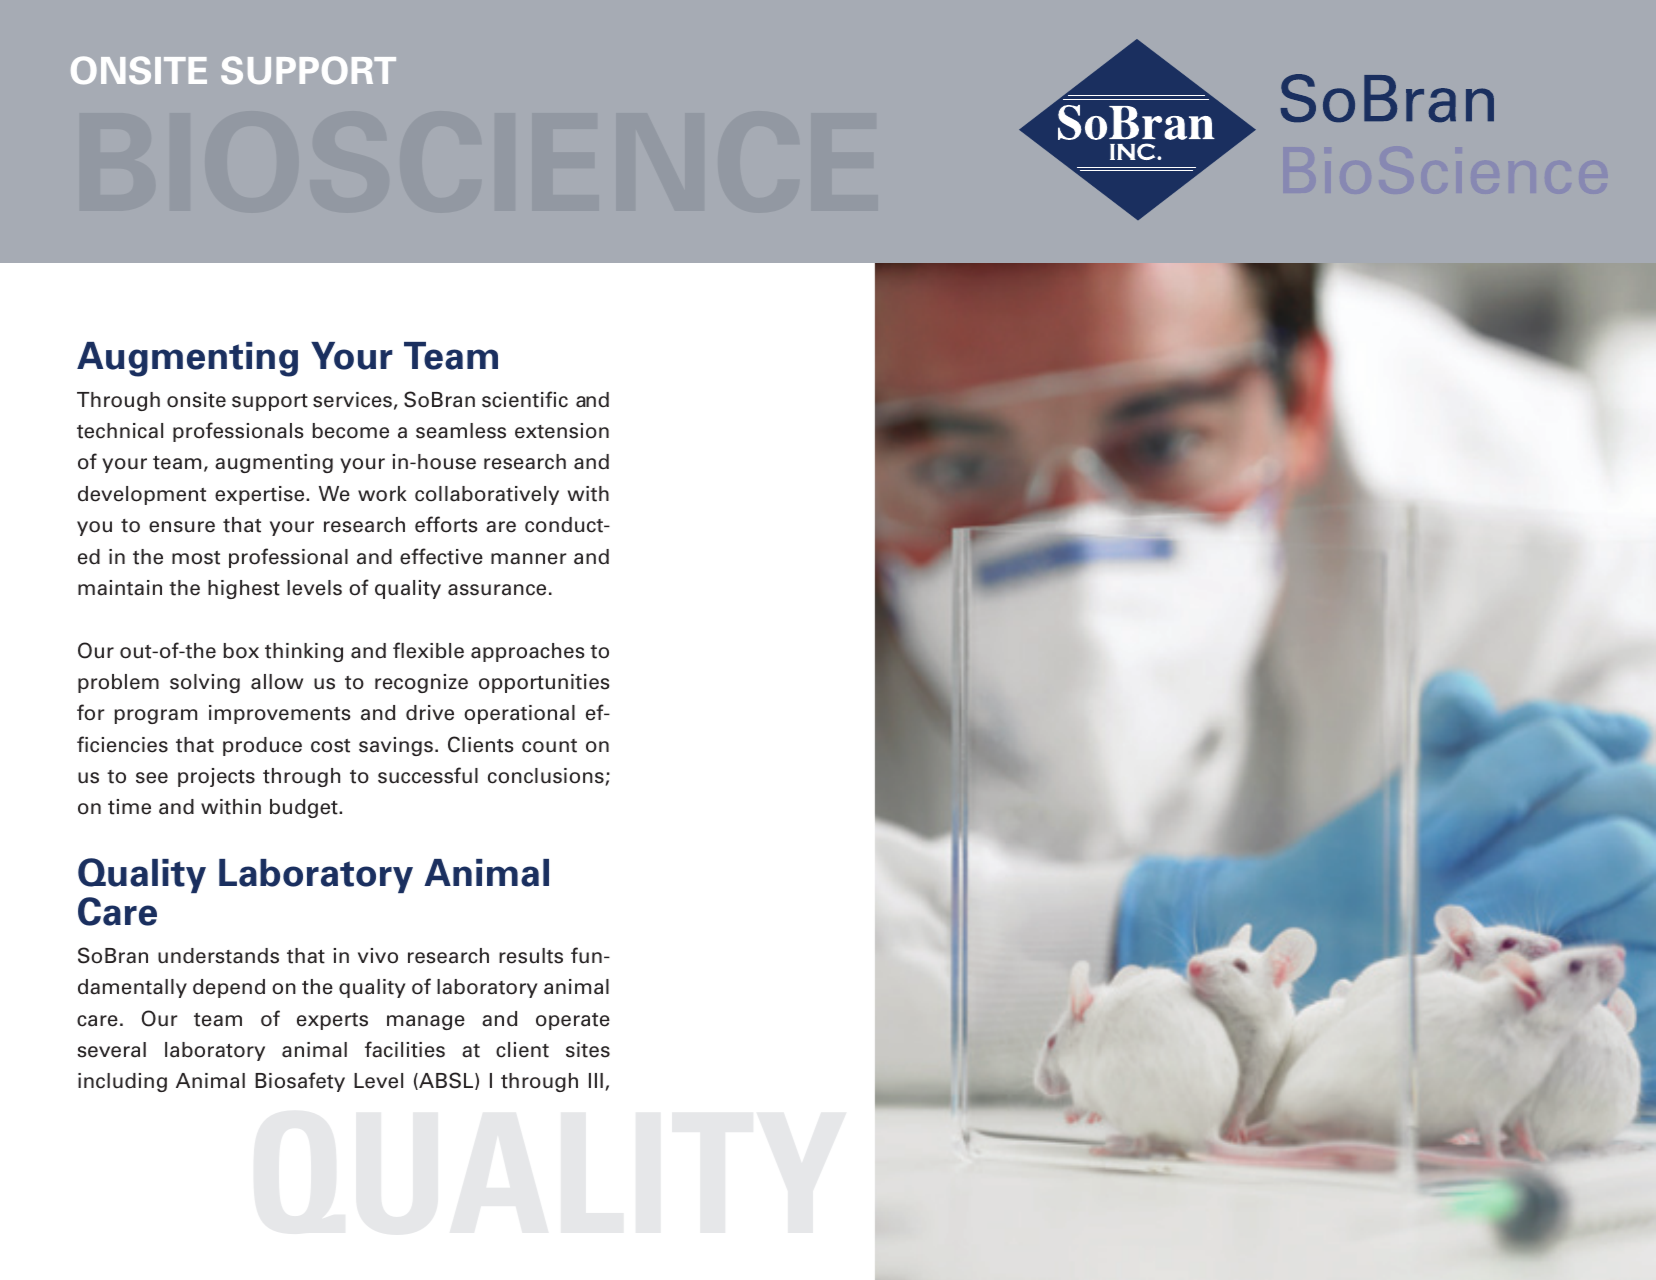 This screenshot has width=1656, height=1280. I want to click on become, so click(350, 431).
